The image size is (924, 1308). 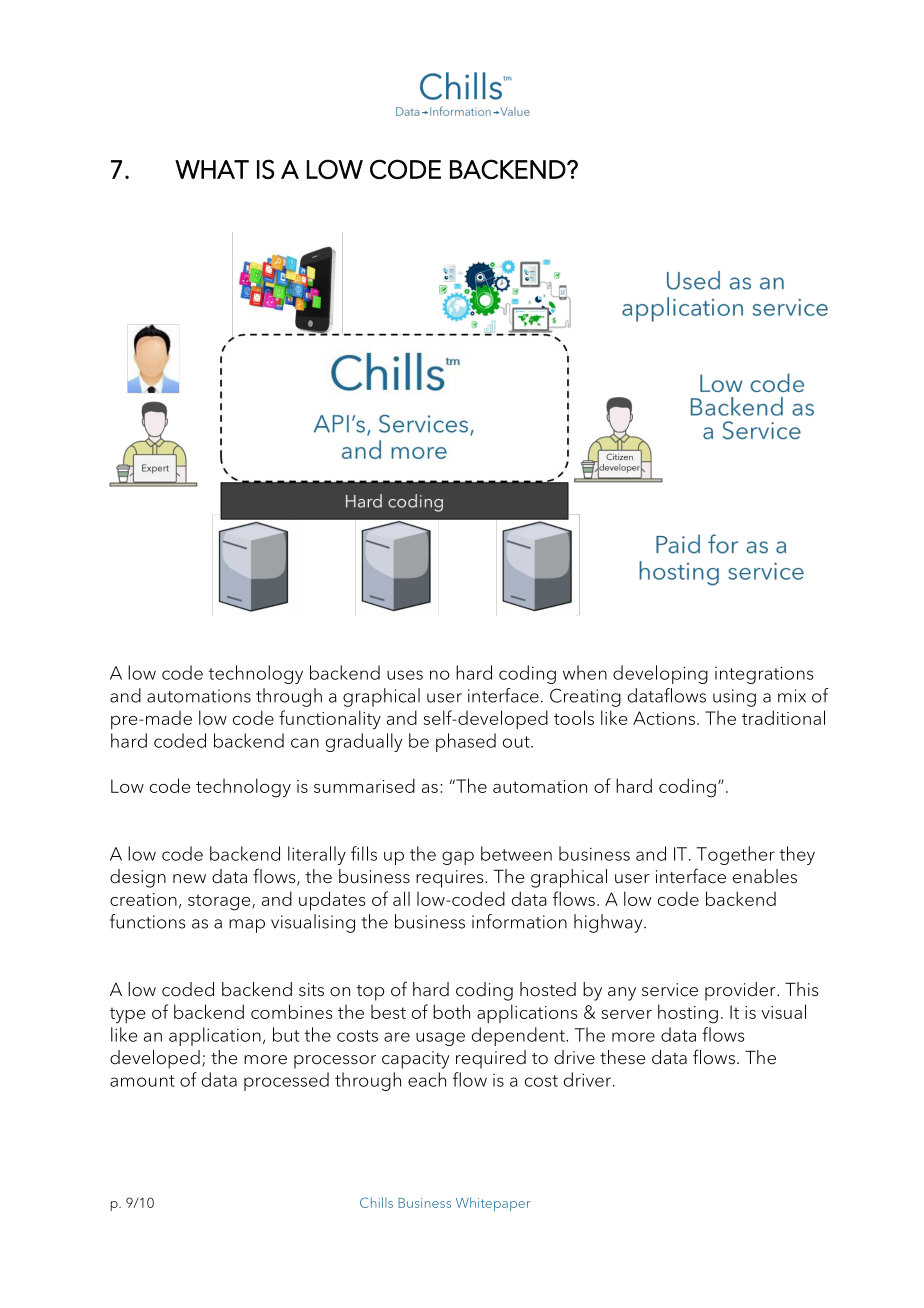 I want to click on amount, so click(x=142, y=1081).
